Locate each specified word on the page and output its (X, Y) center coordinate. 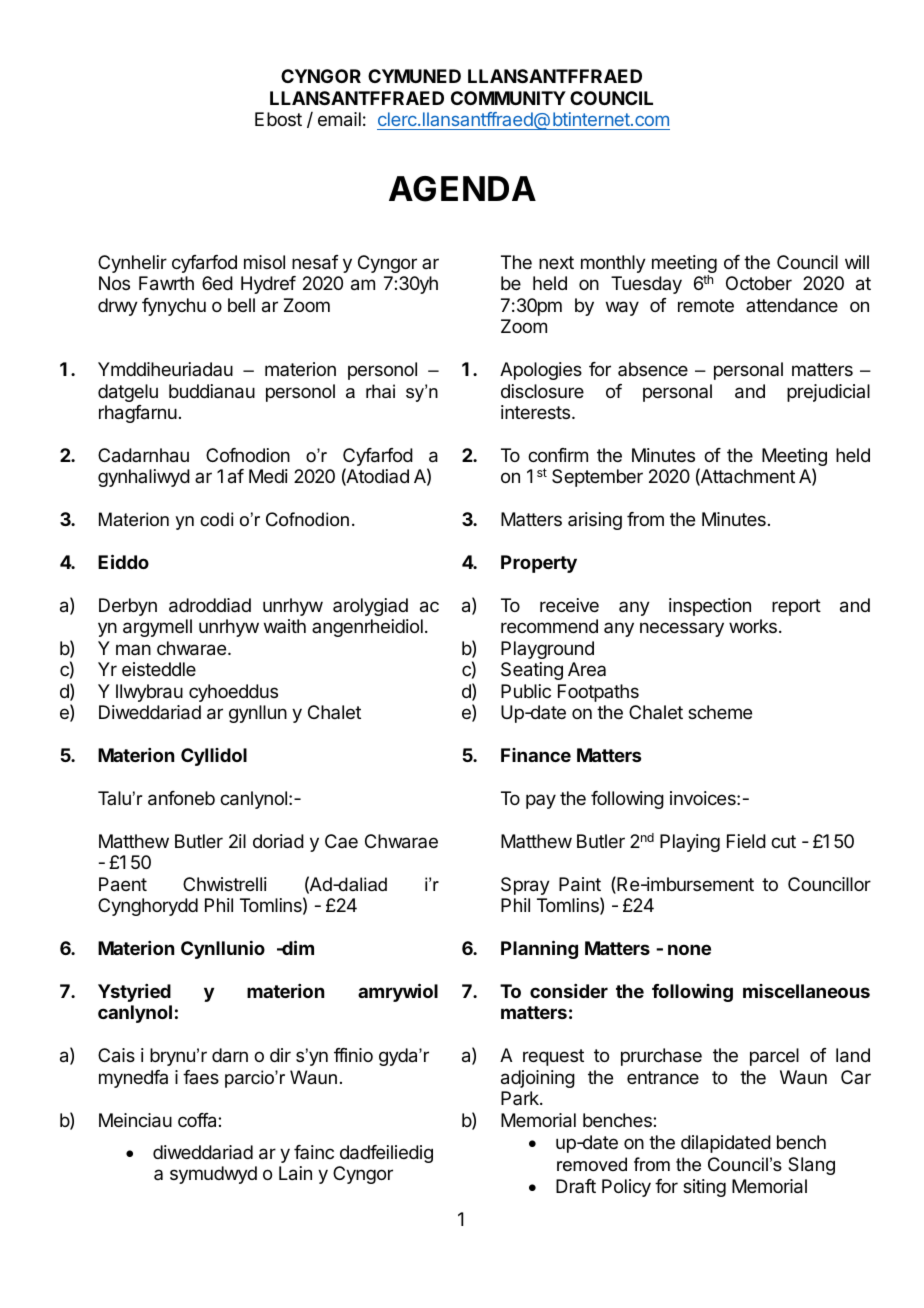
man (133, 649)
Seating (532, 671)
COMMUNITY (508, 98)
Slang (811, 1166)
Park (521, 1098)
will (857, 262)
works (753, 626)
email (339, 119)
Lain (295, 1173)
